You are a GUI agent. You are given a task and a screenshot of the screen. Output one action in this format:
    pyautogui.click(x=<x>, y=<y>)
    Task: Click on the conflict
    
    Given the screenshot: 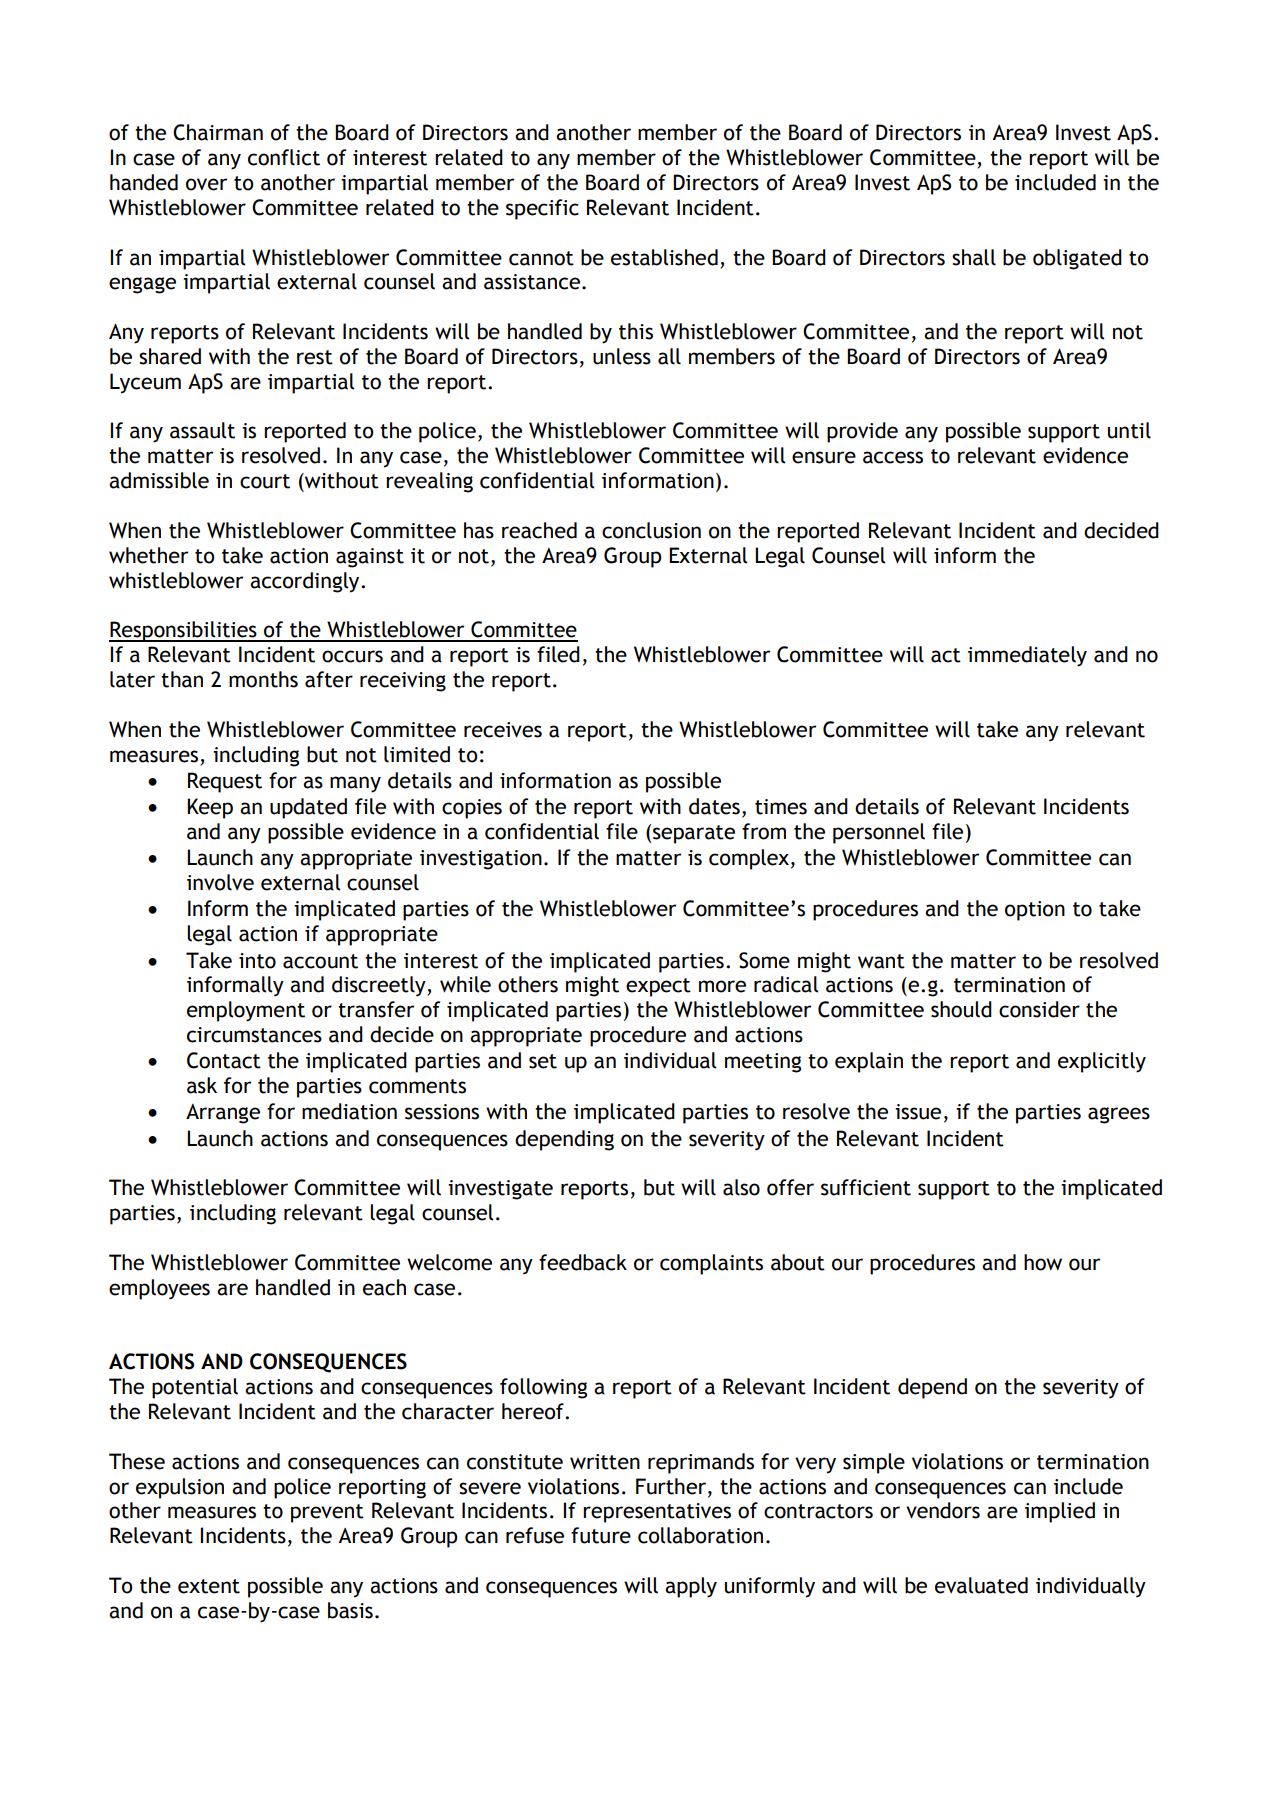 What is the action you would take?
    pyautogui.click(x=284, y=157)
